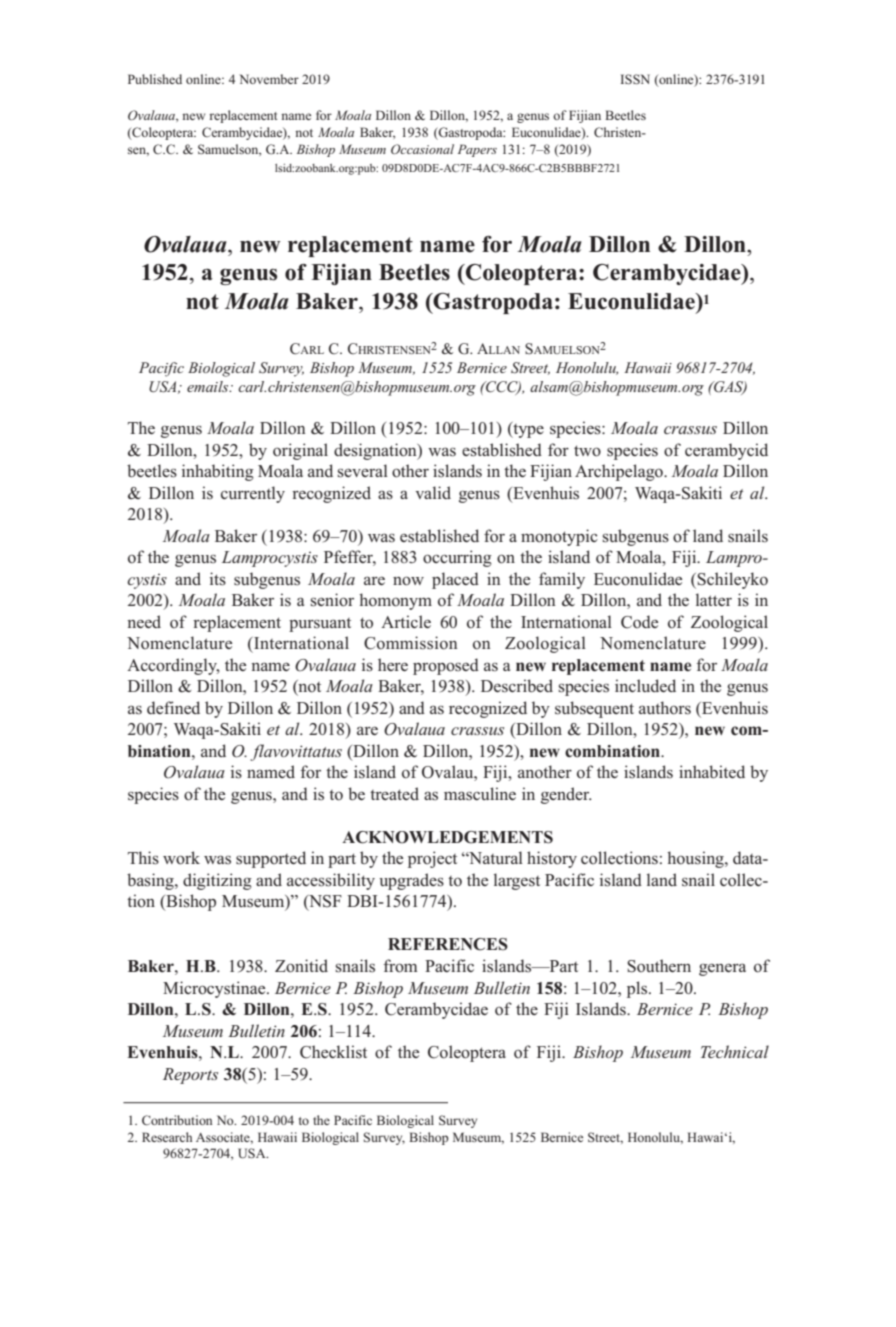 This image has height=1327, width=896. I want to click on its, so click(218, 579).
